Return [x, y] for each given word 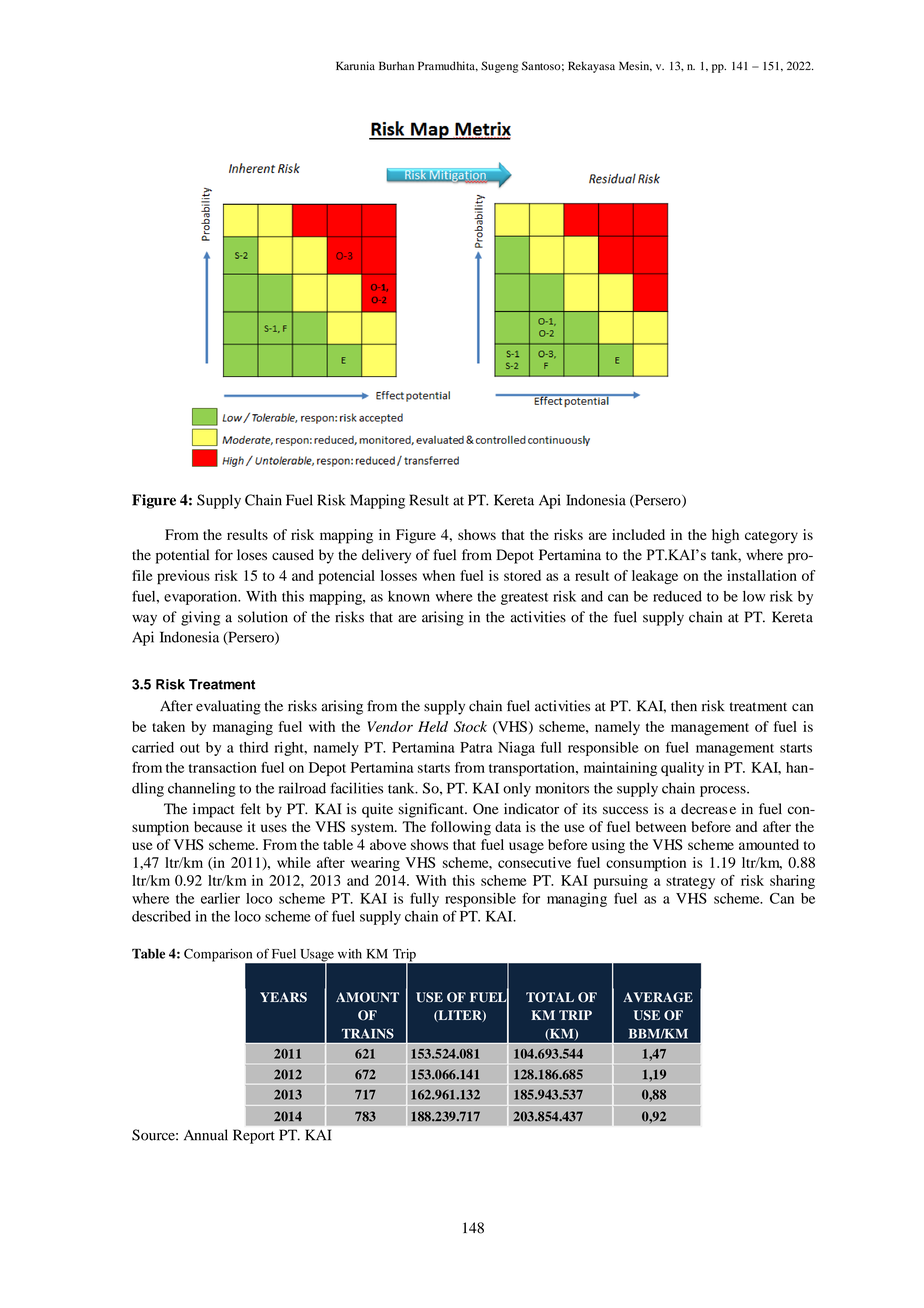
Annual [206, 1135]
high [725, 536]
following [461, 828]
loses [252, 555]
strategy [690, 883]
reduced [677, 596]
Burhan [396, 65]
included [638, 534]
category [771, 537]
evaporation [202, 597]
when [439, 575]
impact [214, 810]
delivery [386, 556]
